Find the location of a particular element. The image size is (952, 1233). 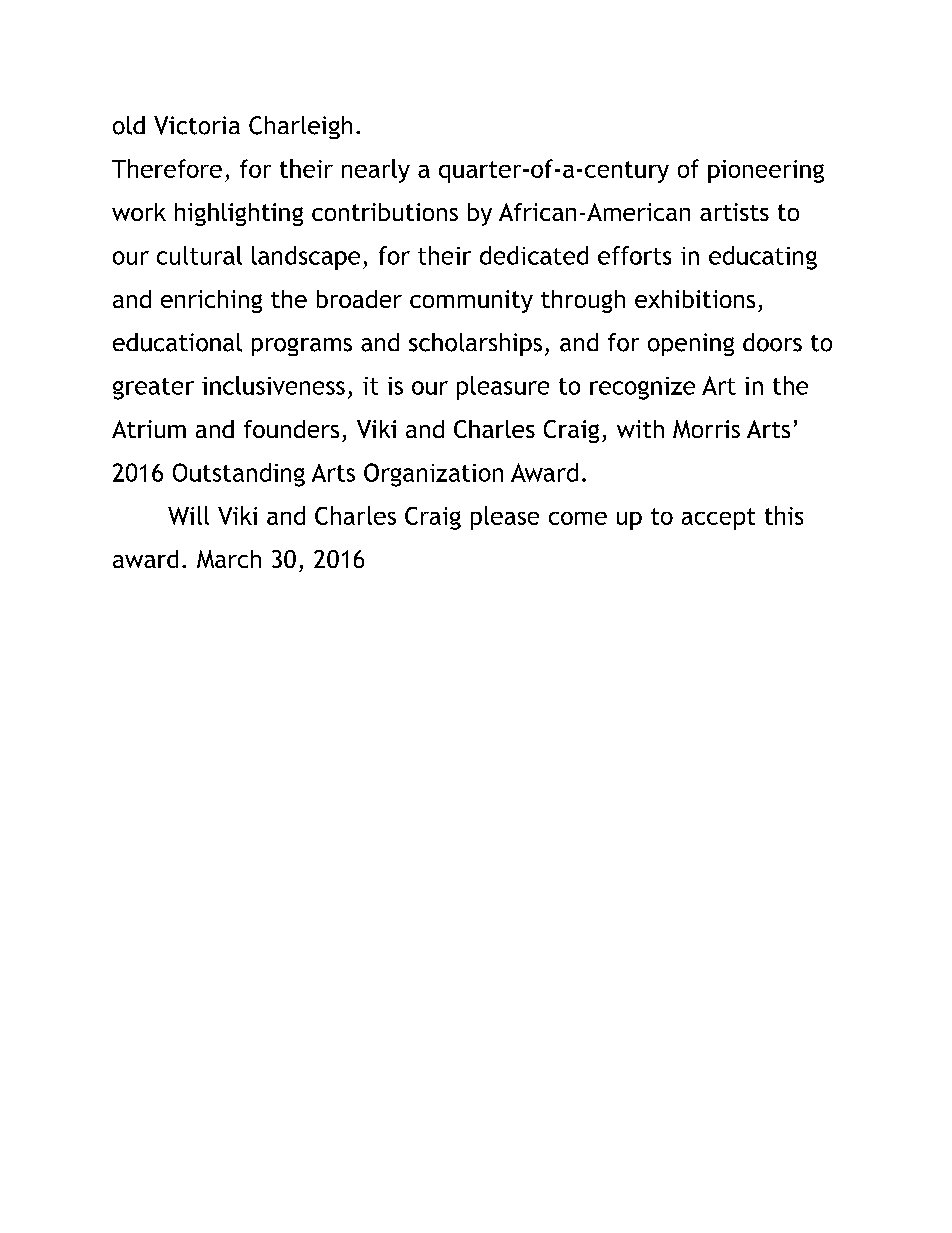

pioneering is located at coordinates (766, 171).
